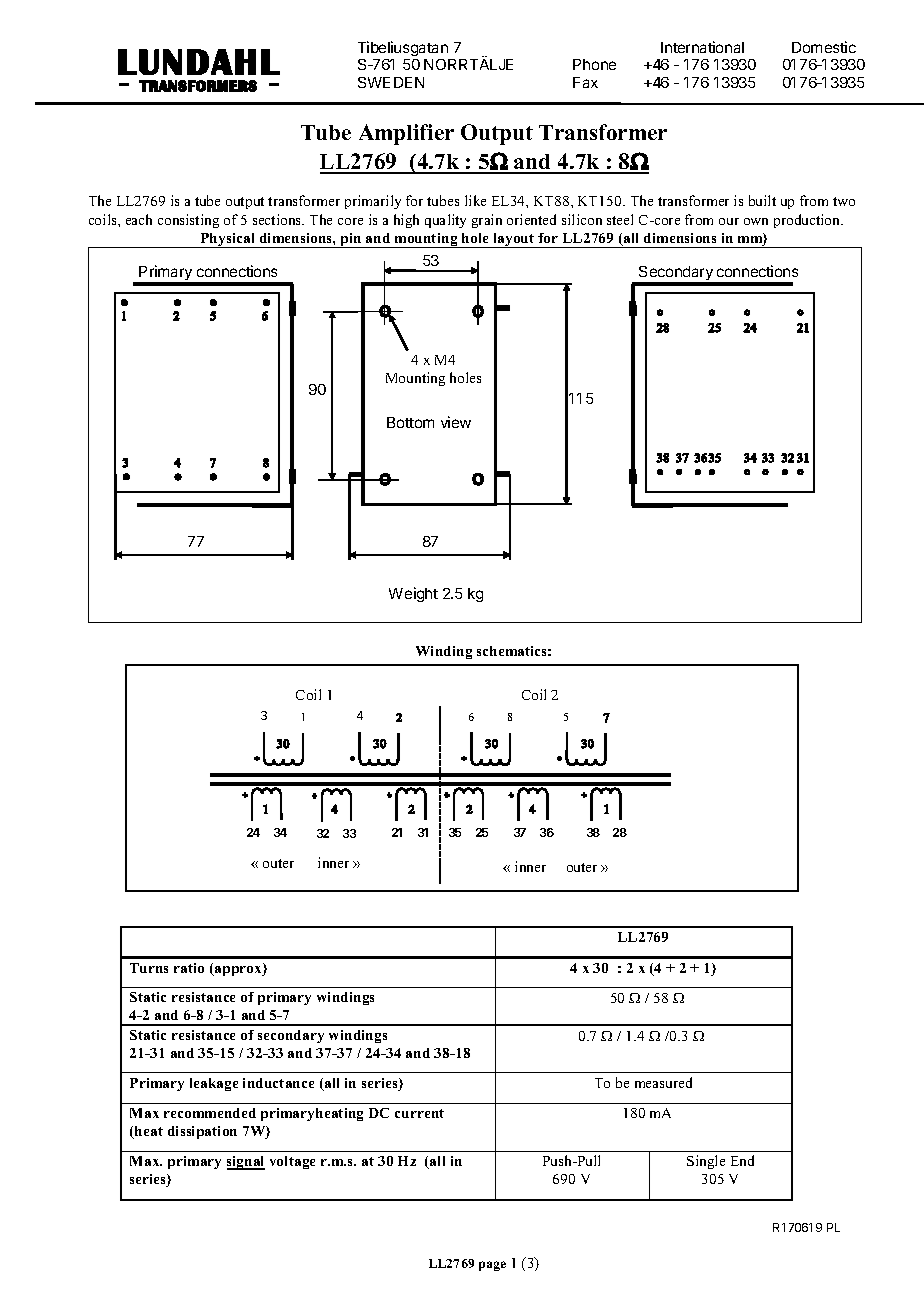  I want to click on signal, so click(246, 1163).
